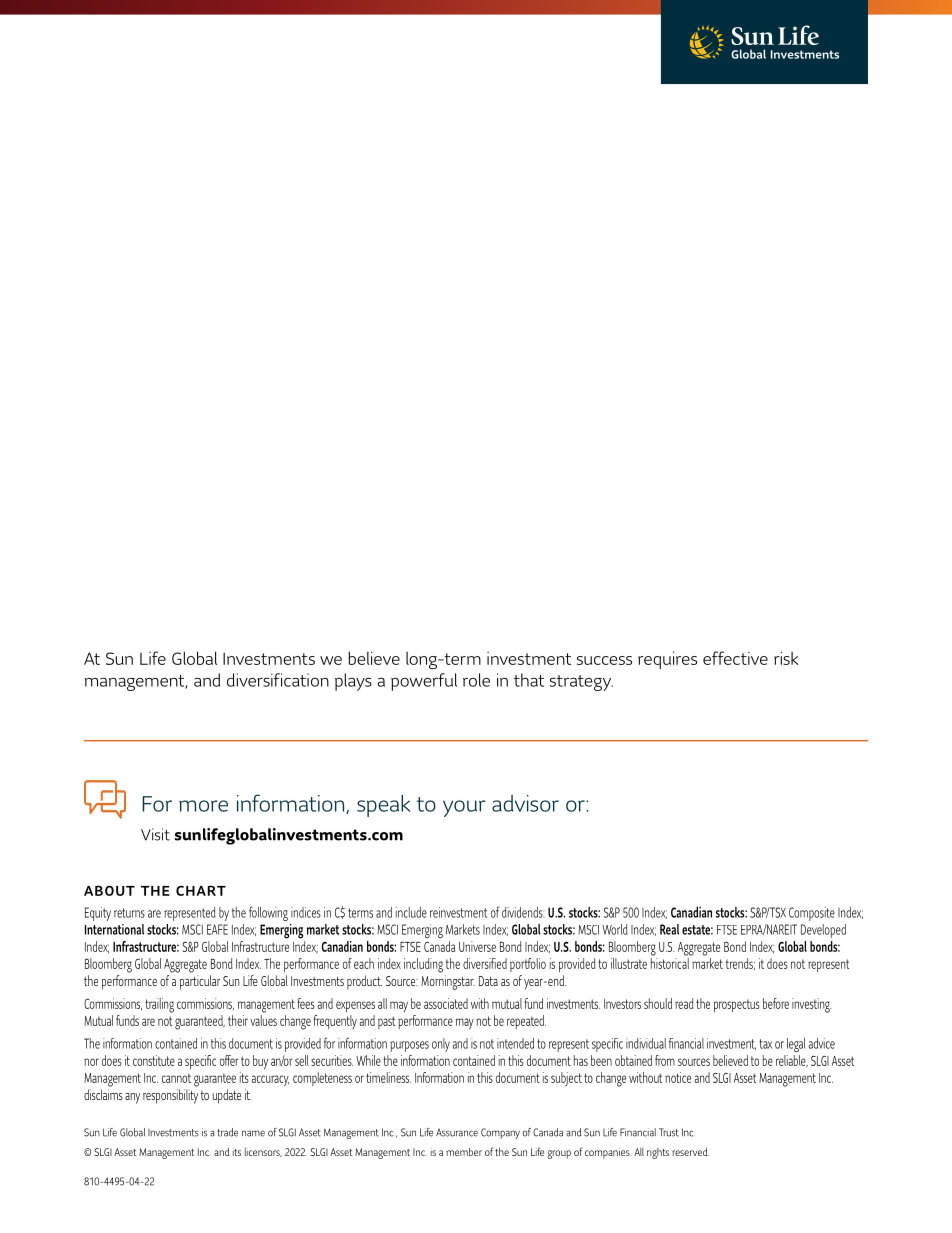  I want to click on reserved, so click(690, 1151).
